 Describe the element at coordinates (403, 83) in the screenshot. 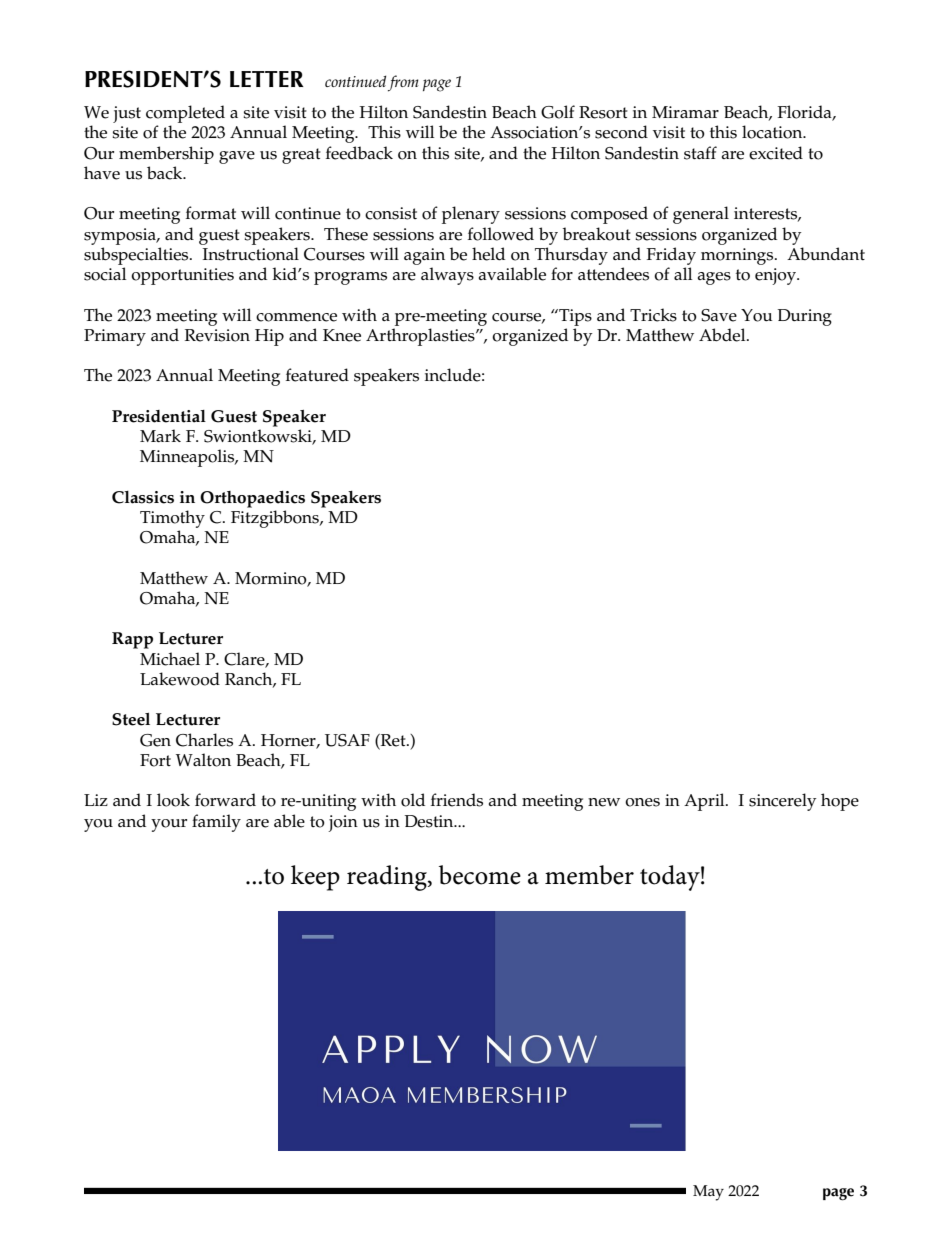

I see `from` at that location.
